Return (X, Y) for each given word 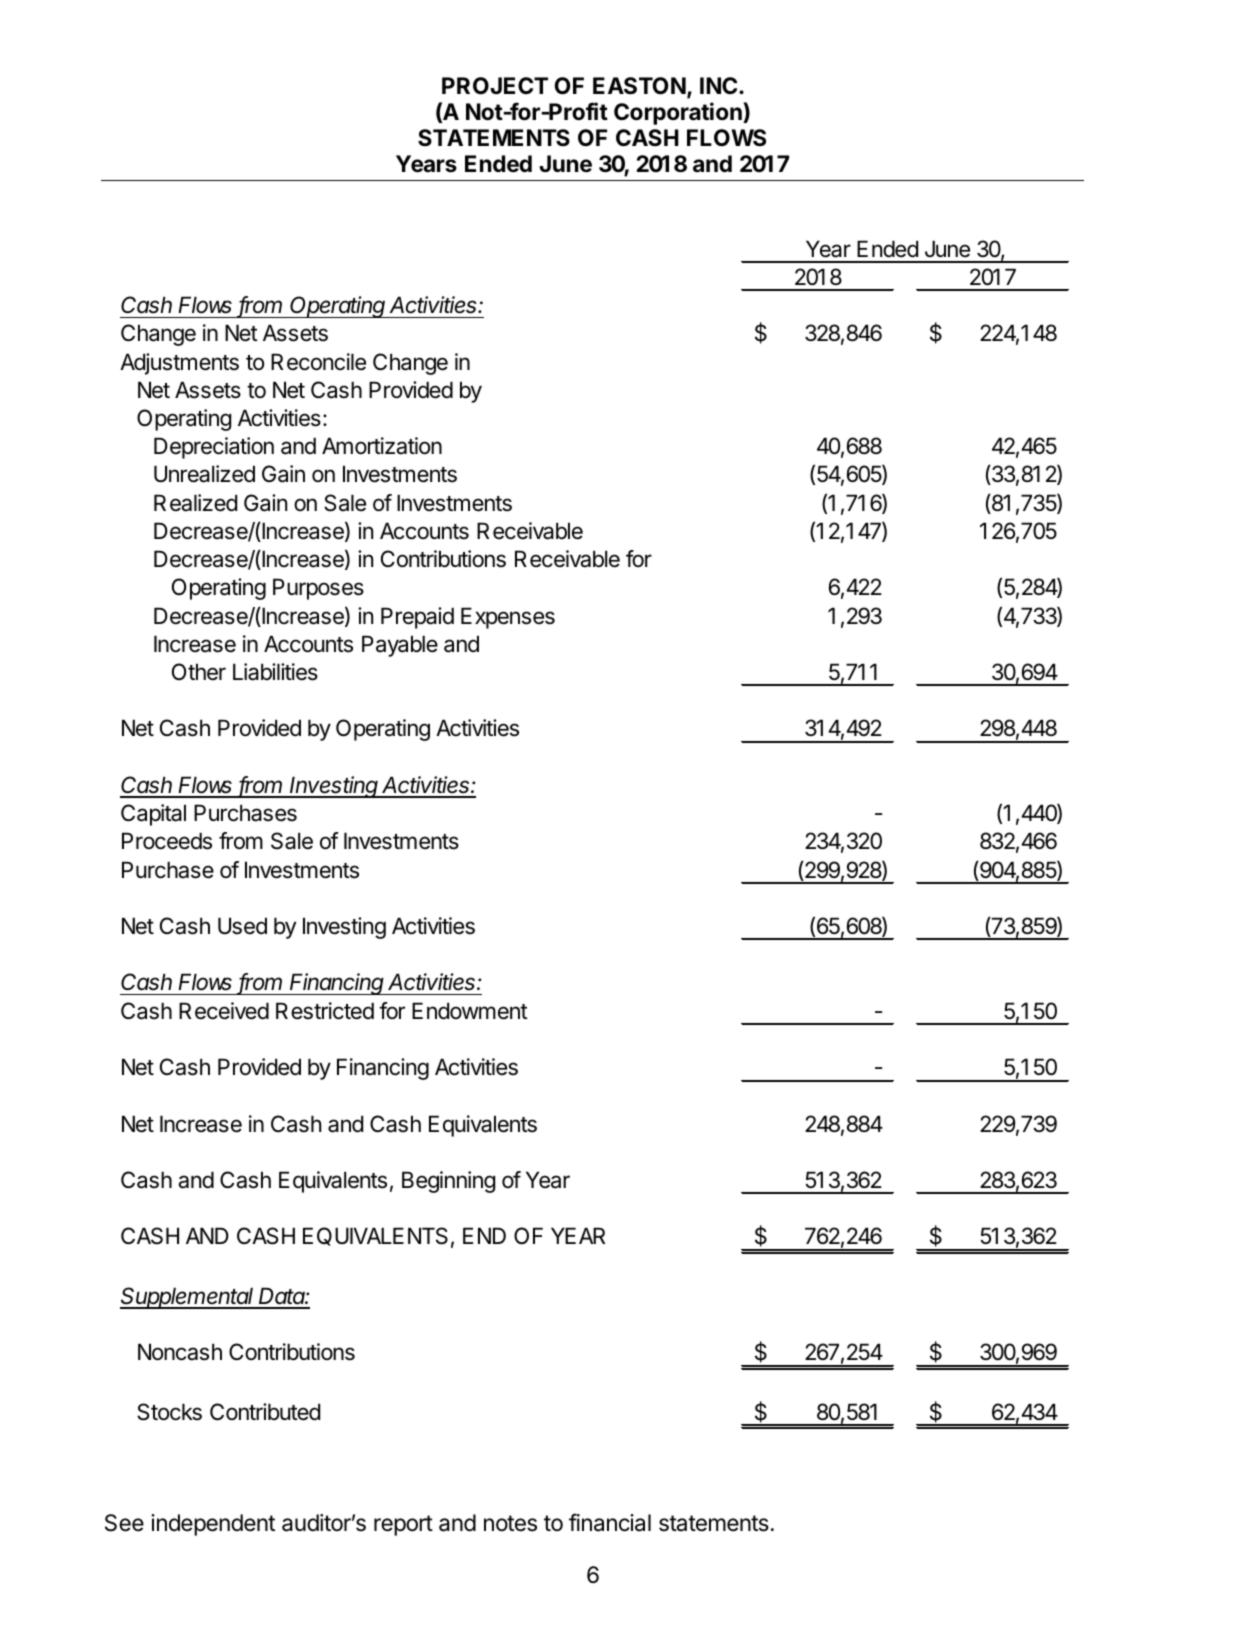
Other (199, 672)
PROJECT (495, 86)
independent (213, 1525)
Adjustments (179, 364)
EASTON (639, 86)
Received (224, 1011)
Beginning (448, 1182)
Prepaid (417, 618)
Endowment (470, 1011)
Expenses (508, 618)
